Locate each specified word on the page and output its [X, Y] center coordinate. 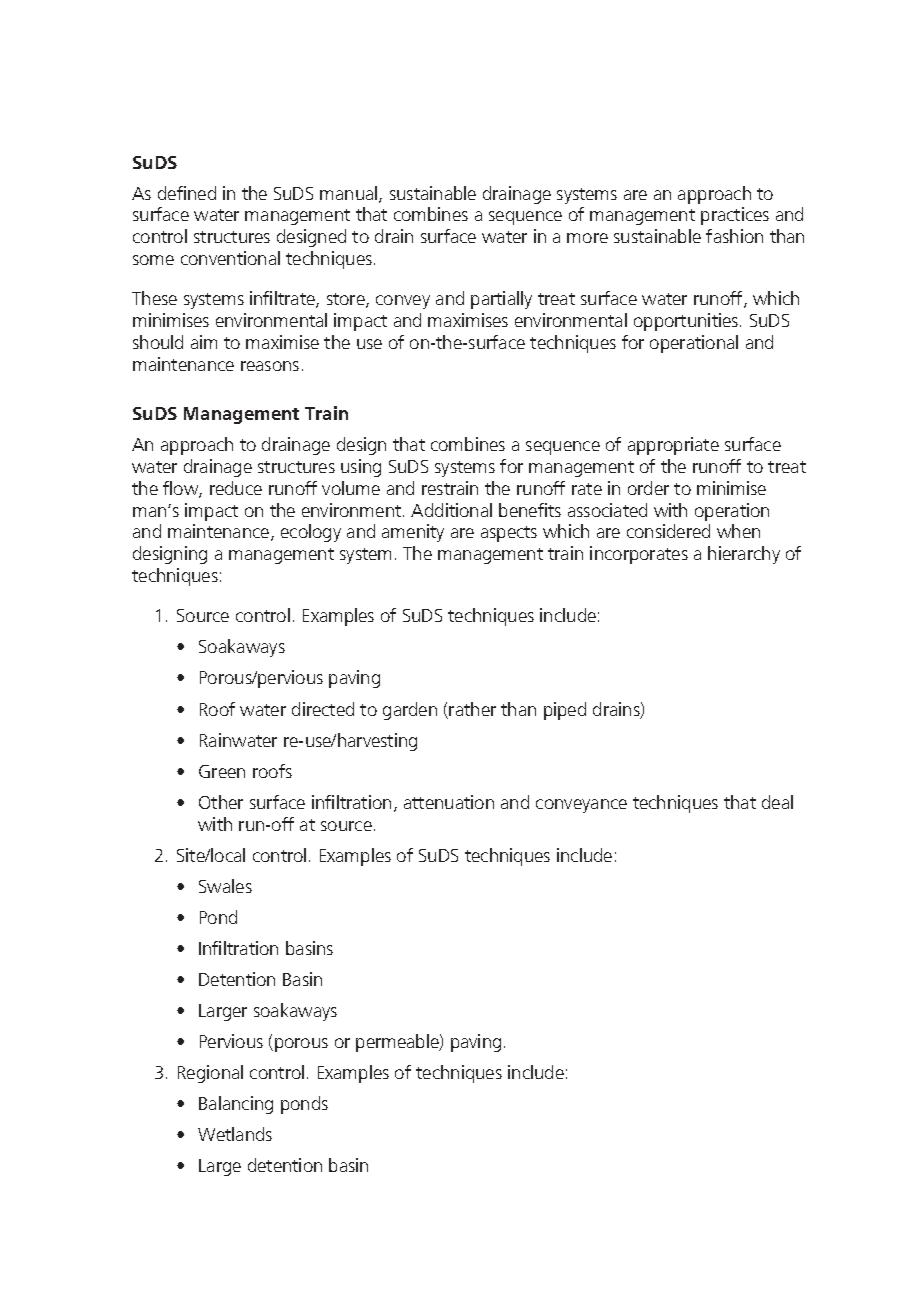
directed [323, 709]
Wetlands [235, 1134]
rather [472, 709]
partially [501, 300]
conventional [230, 258]
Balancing [236, 1105]
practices [735, 216]
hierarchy [744, 555]
